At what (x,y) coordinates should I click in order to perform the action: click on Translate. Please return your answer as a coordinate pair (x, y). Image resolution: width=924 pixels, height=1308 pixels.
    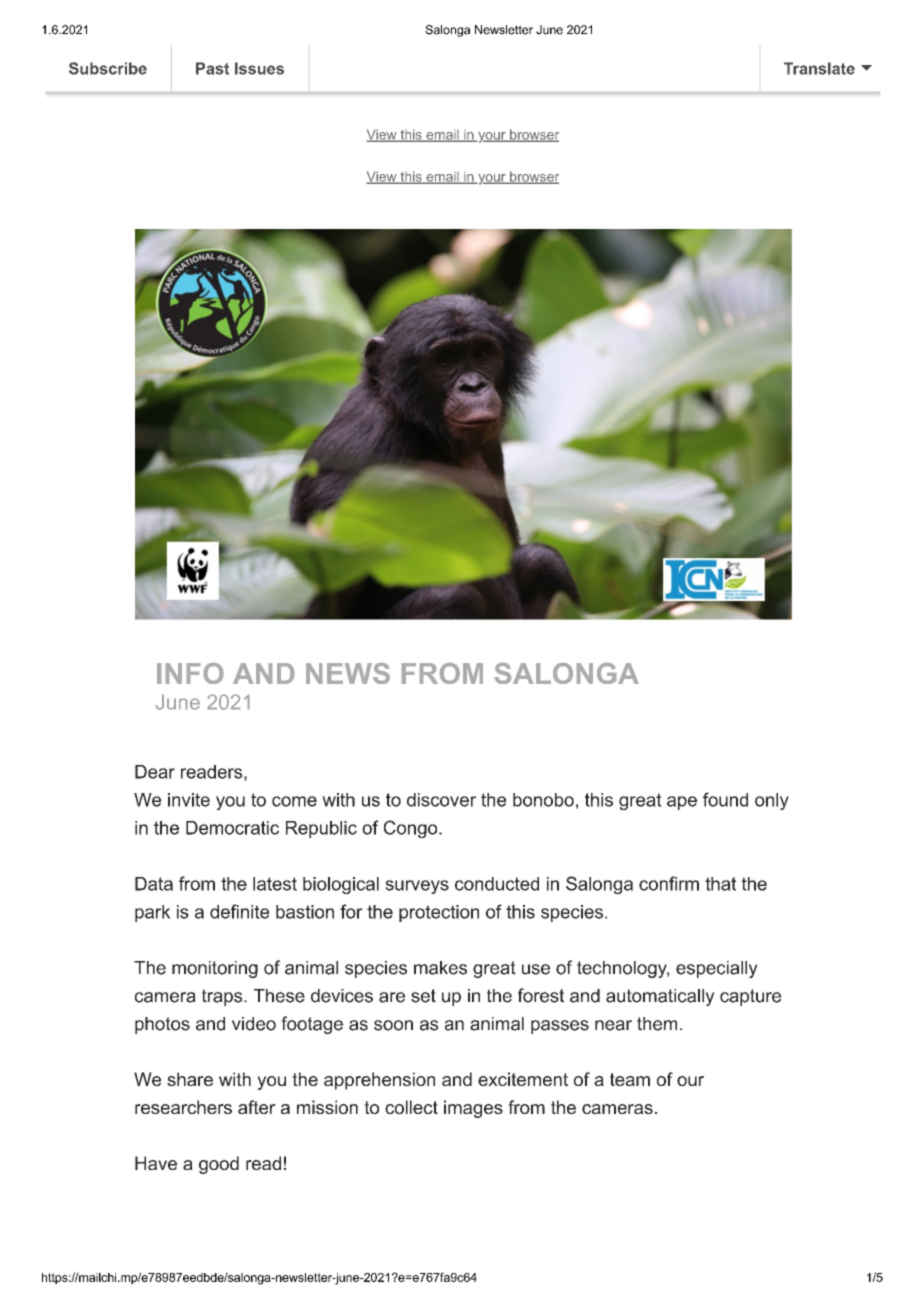
    Looking at the image, I should click on (819, 68).
